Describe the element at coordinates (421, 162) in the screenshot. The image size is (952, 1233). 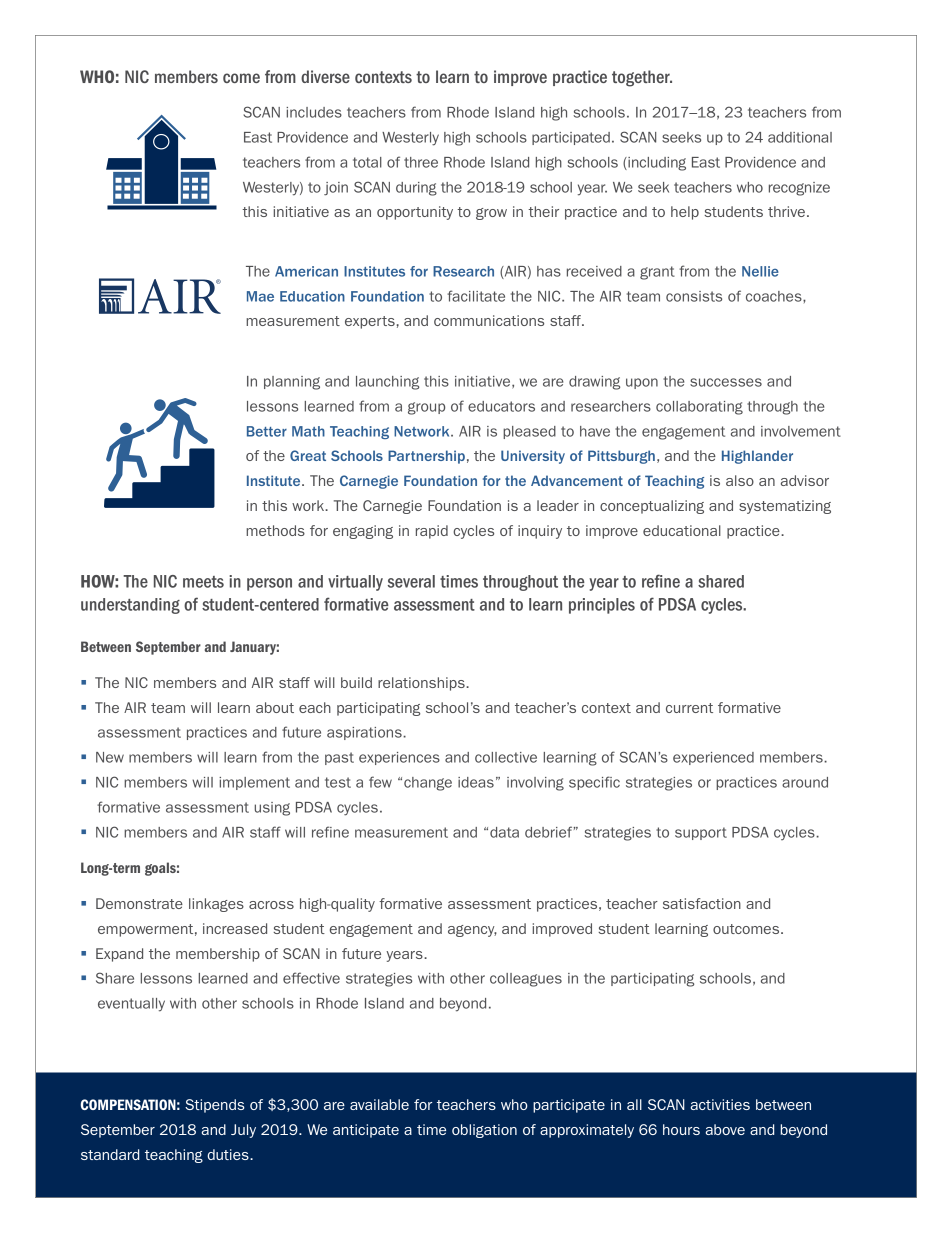
I see `three` at that location.
